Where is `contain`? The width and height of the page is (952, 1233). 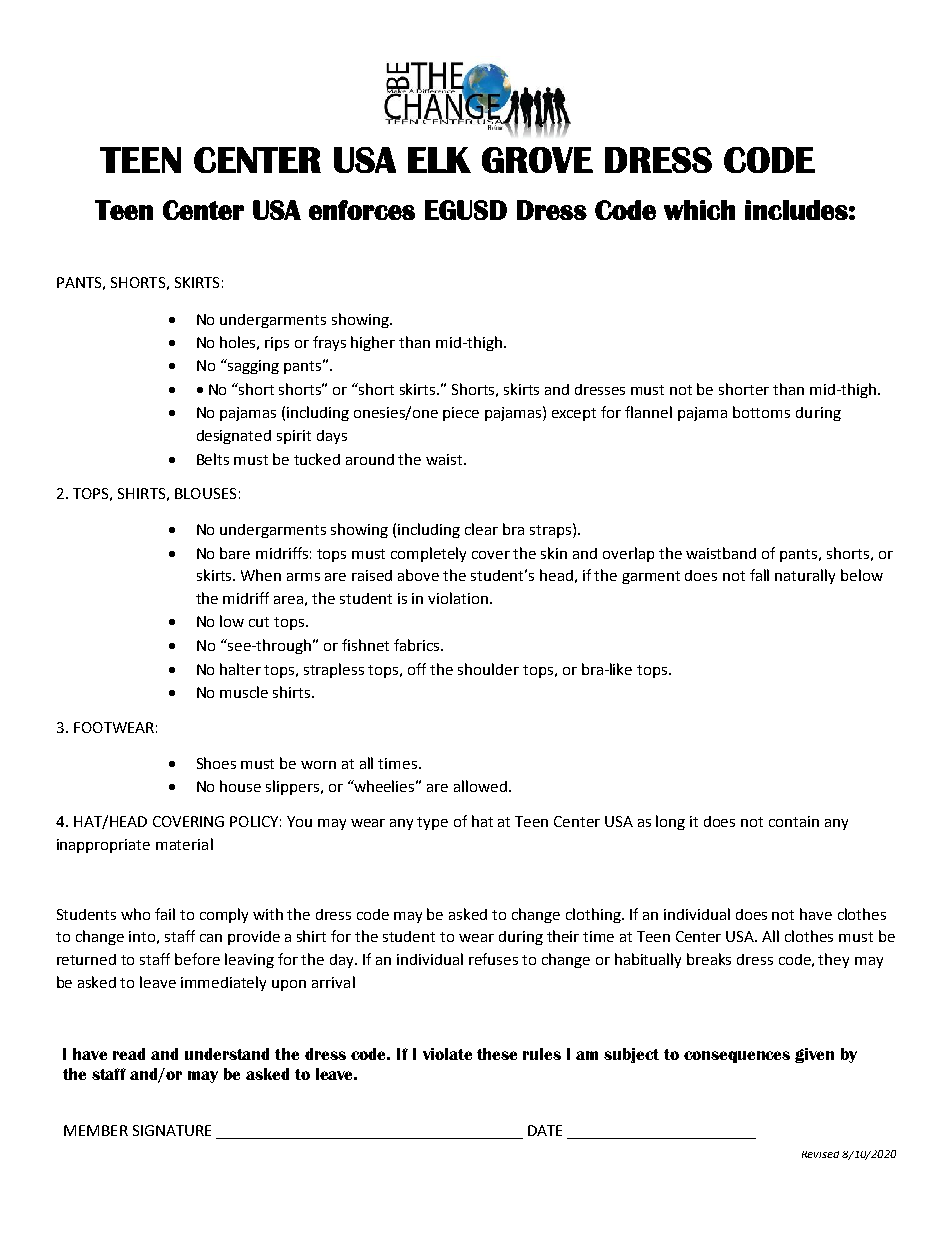 contain is located at coordinates (794, 821).
